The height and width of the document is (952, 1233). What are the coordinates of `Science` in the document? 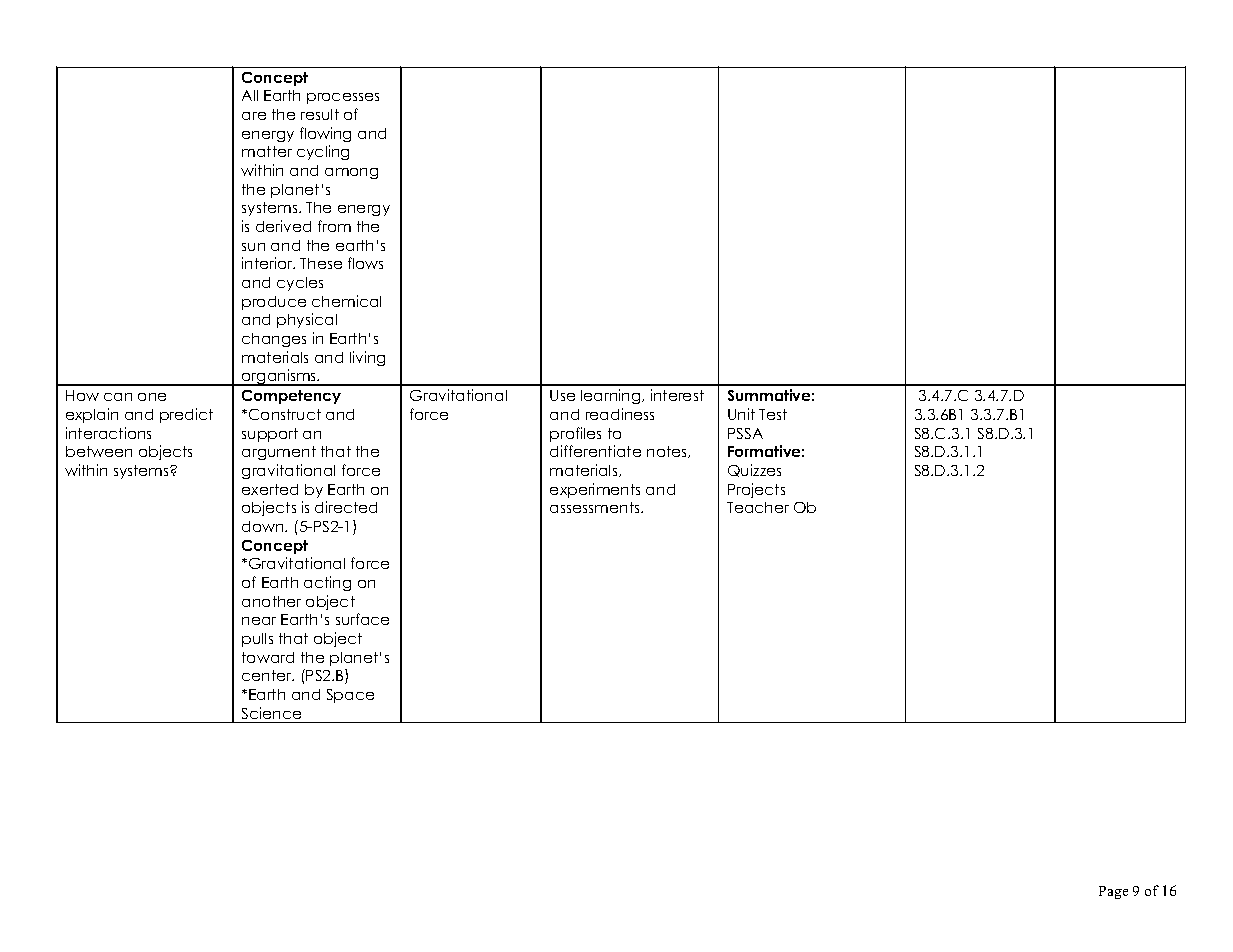 It's located at (271, 713).
